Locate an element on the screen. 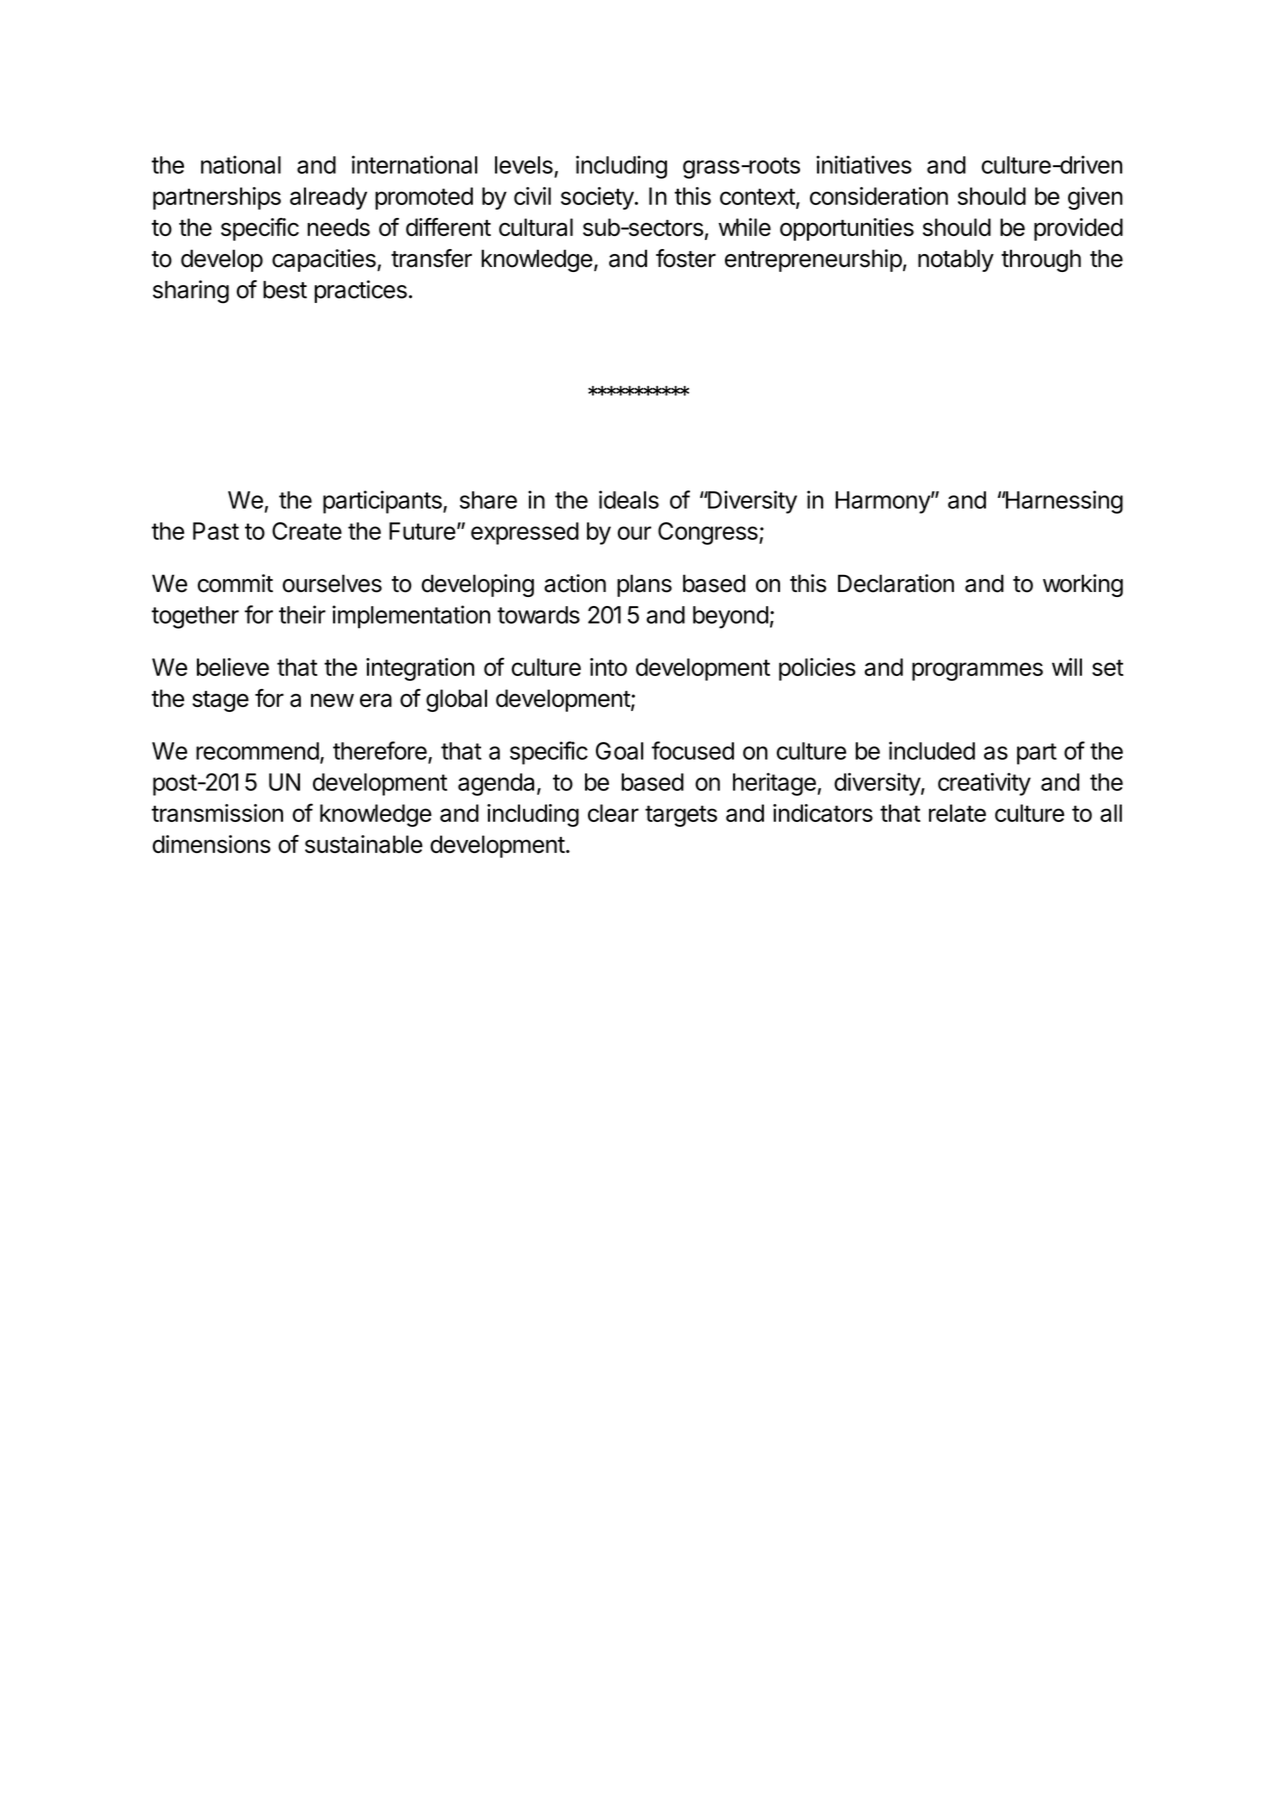  Create is located at coordinates (307, 531).
